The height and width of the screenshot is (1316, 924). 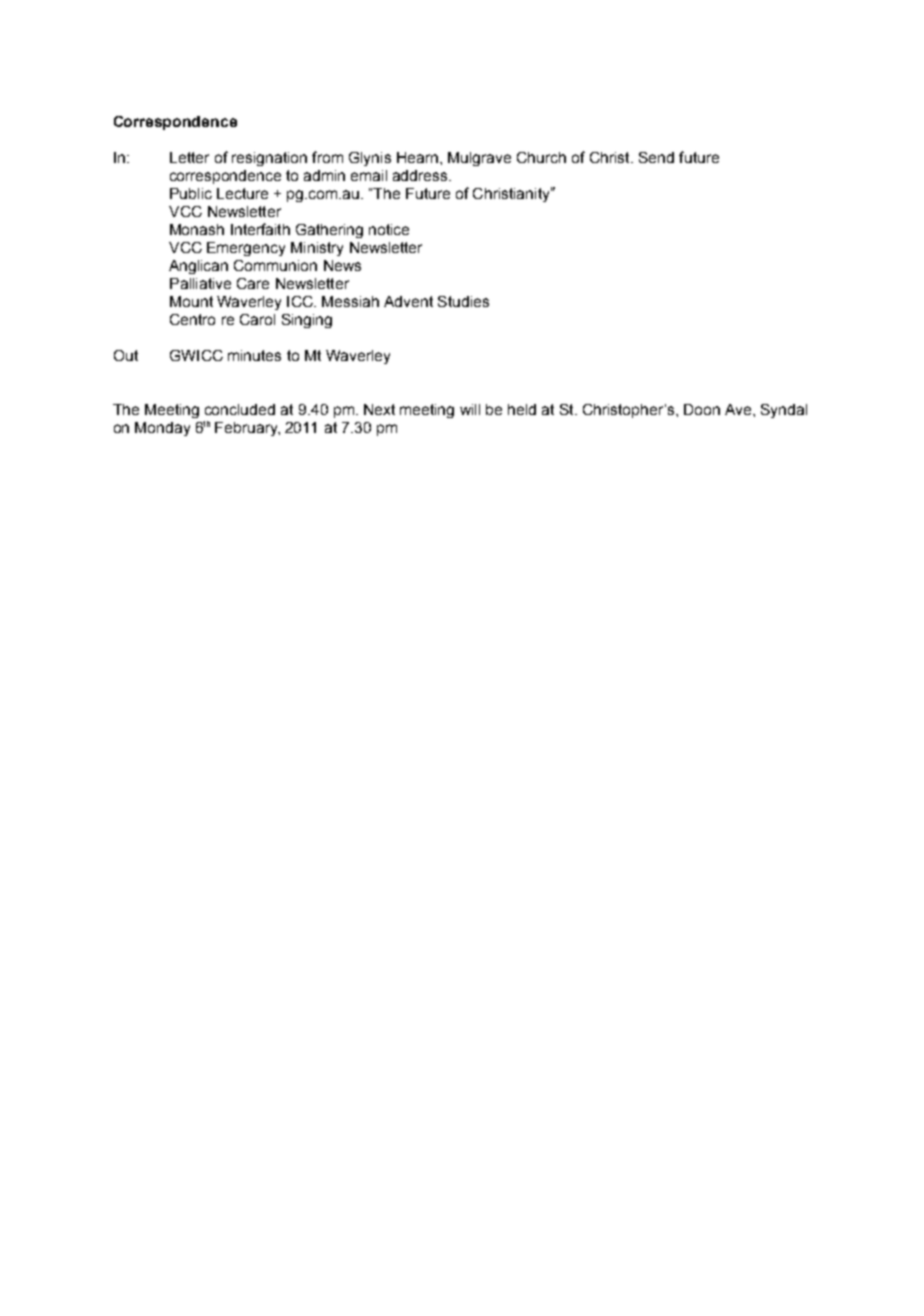 What do you see at coordinates (379, 409) in the screenshot?
I see `Next` at bounding box center [379, 409].
